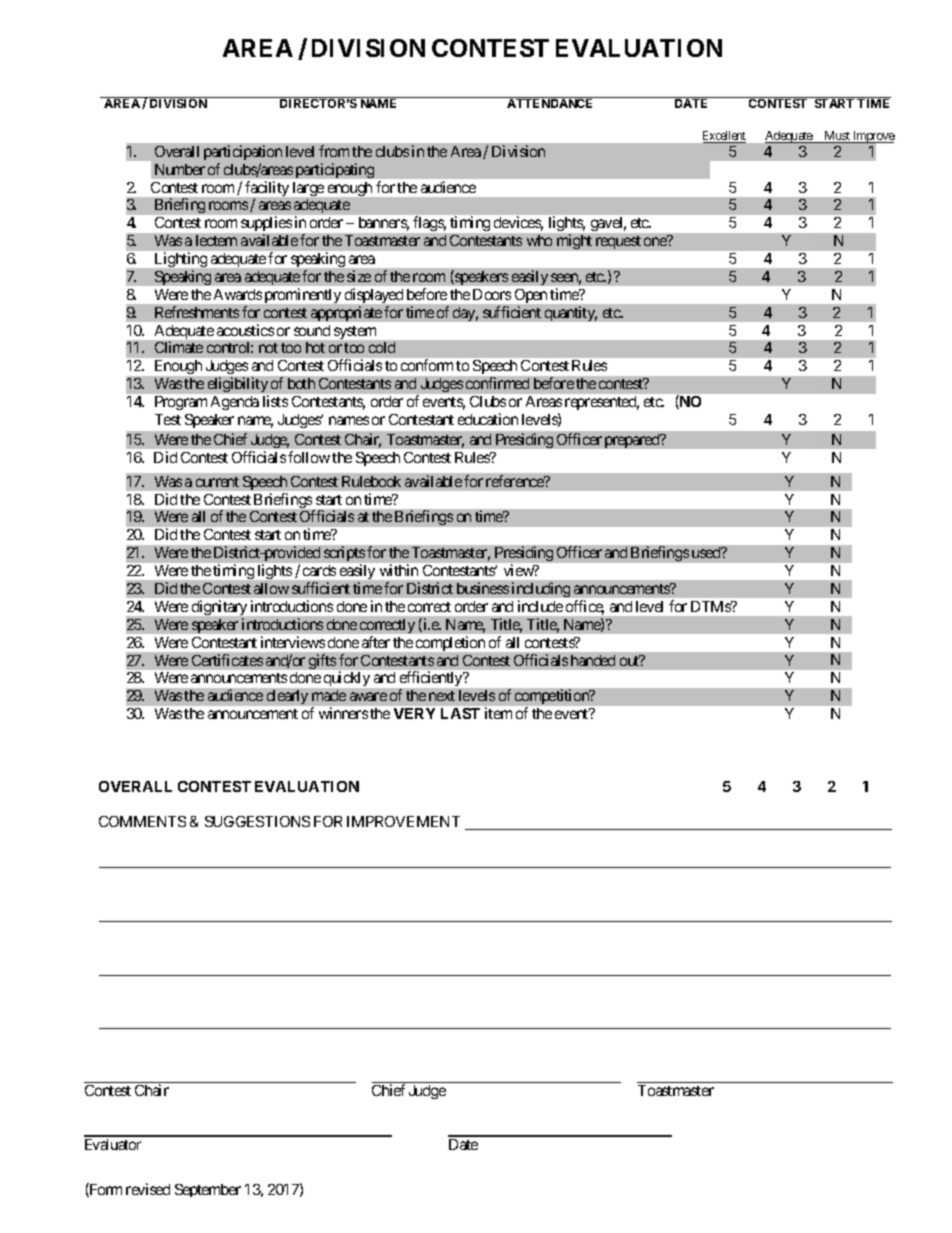 The width and height of the document is (952, 1233). What do you see at coordinates (208, 1190) in the document?
I see `September` at bounding box center [208, 1190].
